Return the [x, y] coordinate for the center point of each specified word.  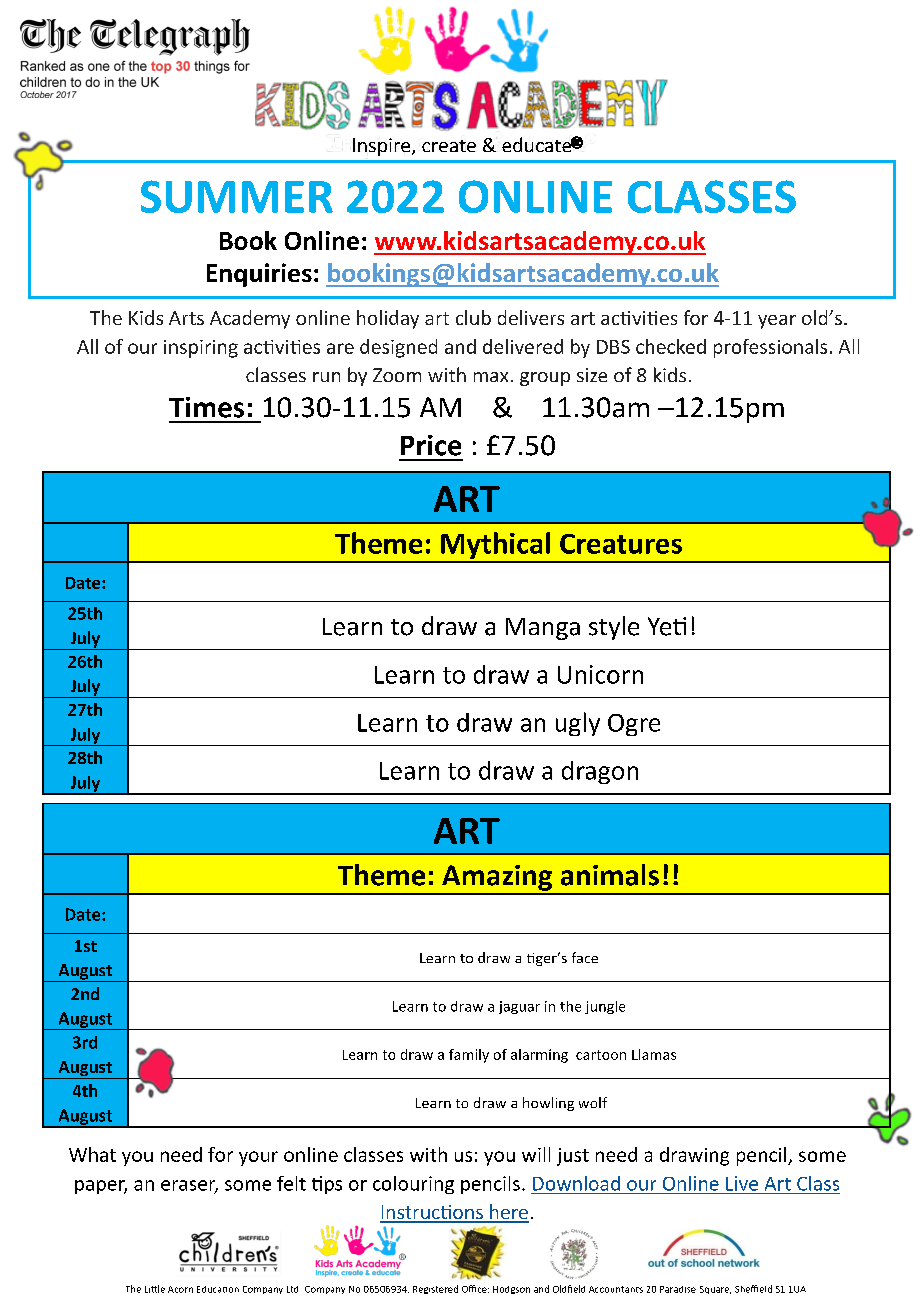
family [469, 1056]
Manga [543, 629]
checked [671, 346]
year [777, 322]
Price [431, 445]
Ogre [634, 725]
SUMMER [237, 196]
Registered [435, 1289]
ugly [578, 724]
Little [155, 1289]
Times [206, 407]
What [92, 1154]
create [449, 146]
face [585, 957]
